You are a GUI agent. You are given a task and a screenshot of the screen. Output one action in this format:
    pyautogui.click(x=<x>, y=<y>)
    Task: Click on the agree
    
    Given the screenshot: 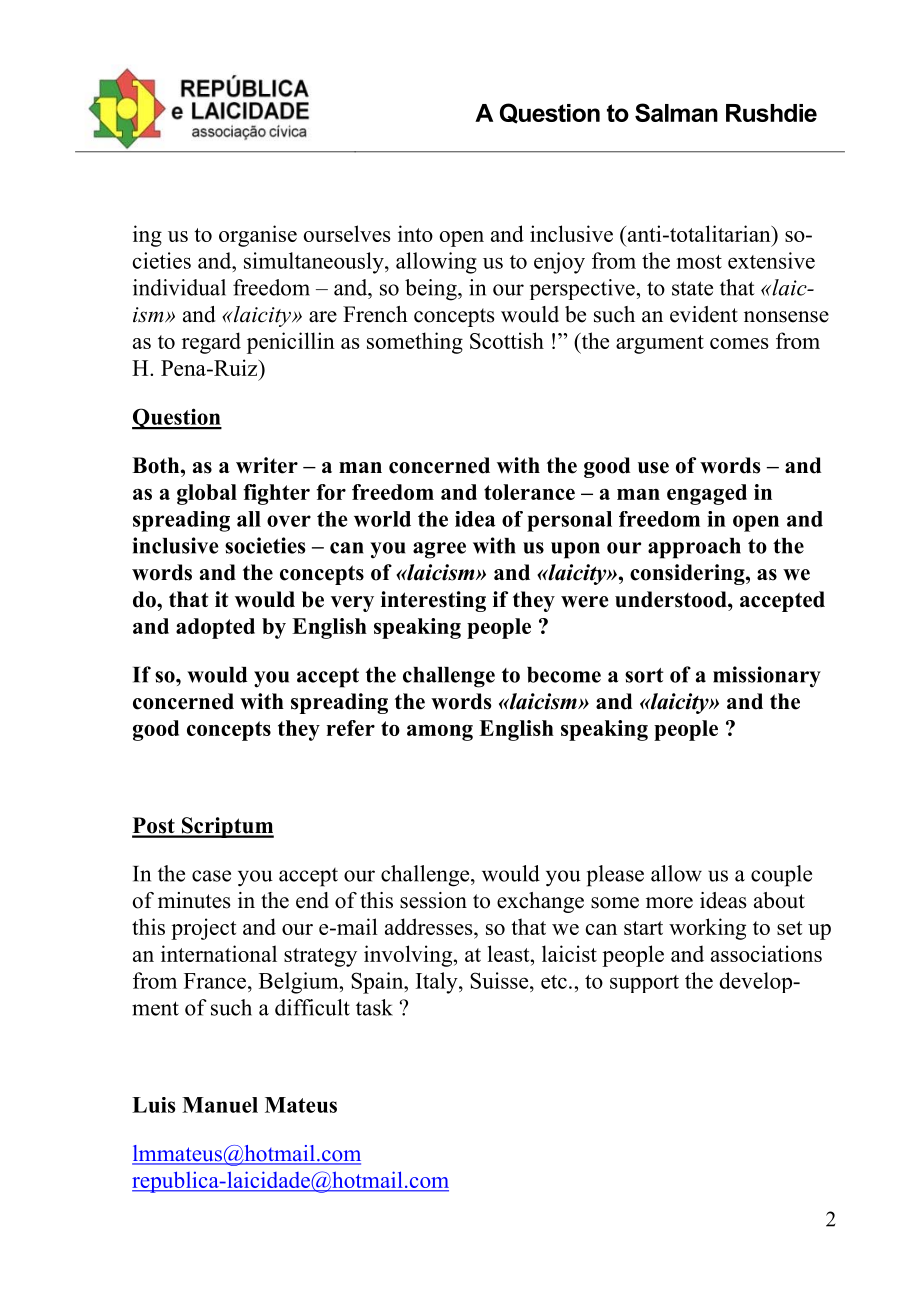 What is the action you would take?
    pyautogui.click(x=439, y=550)
